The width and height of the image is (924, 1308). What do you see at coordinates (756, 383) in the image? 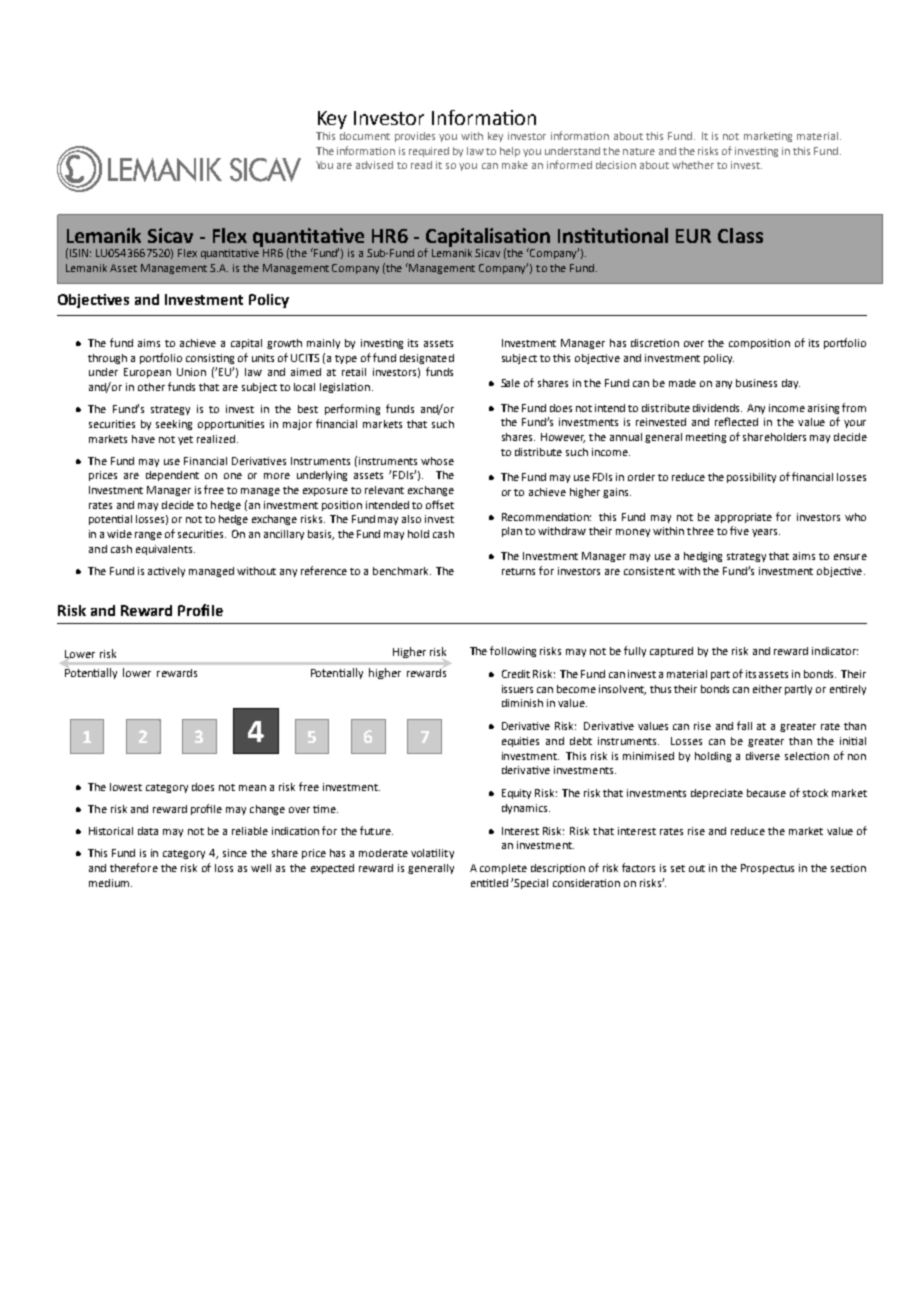
I see `business` at bounding box center [756, 383].
